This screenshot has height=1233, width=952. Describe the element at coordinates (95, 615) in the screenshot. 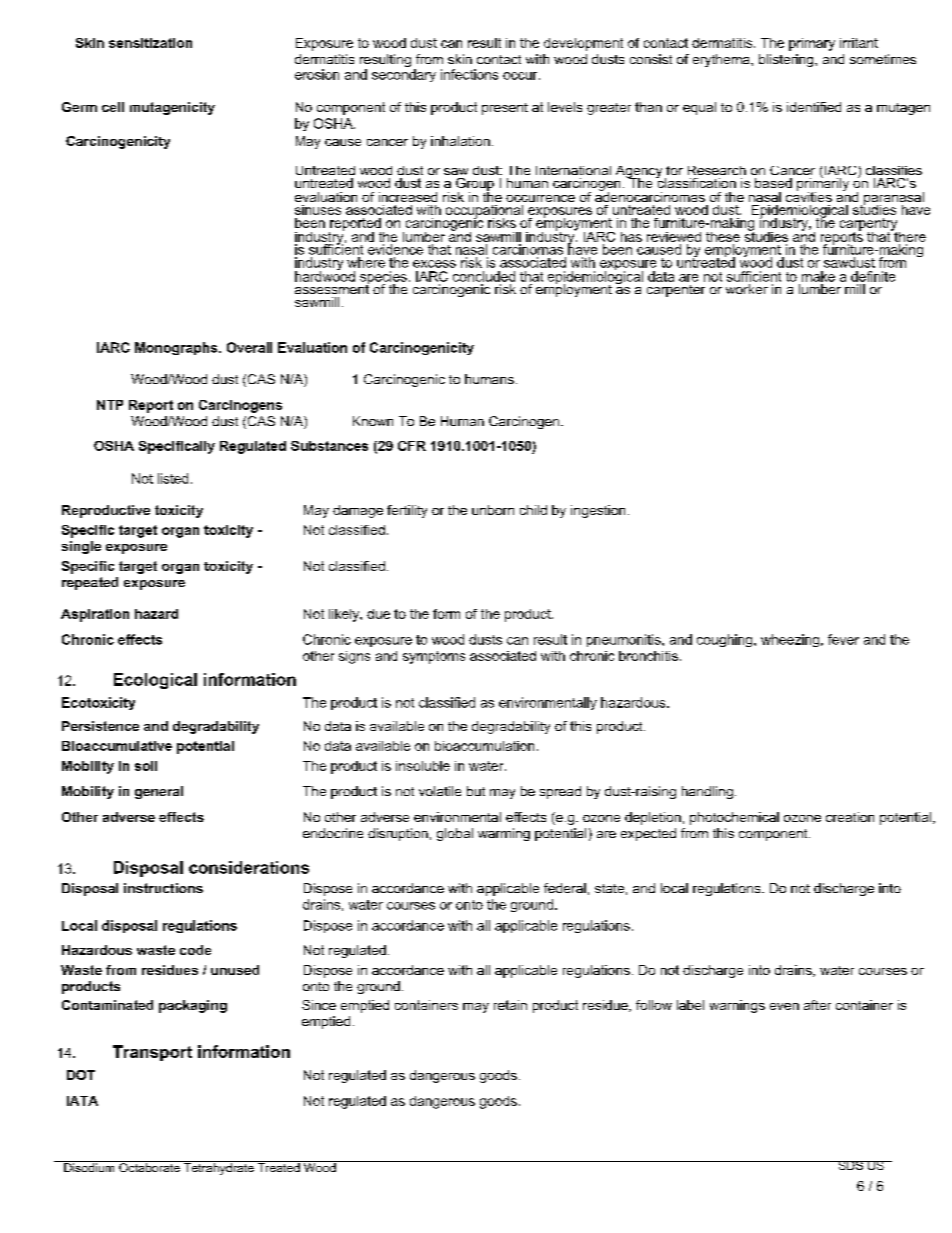

I see `Aspiration` at that location.
